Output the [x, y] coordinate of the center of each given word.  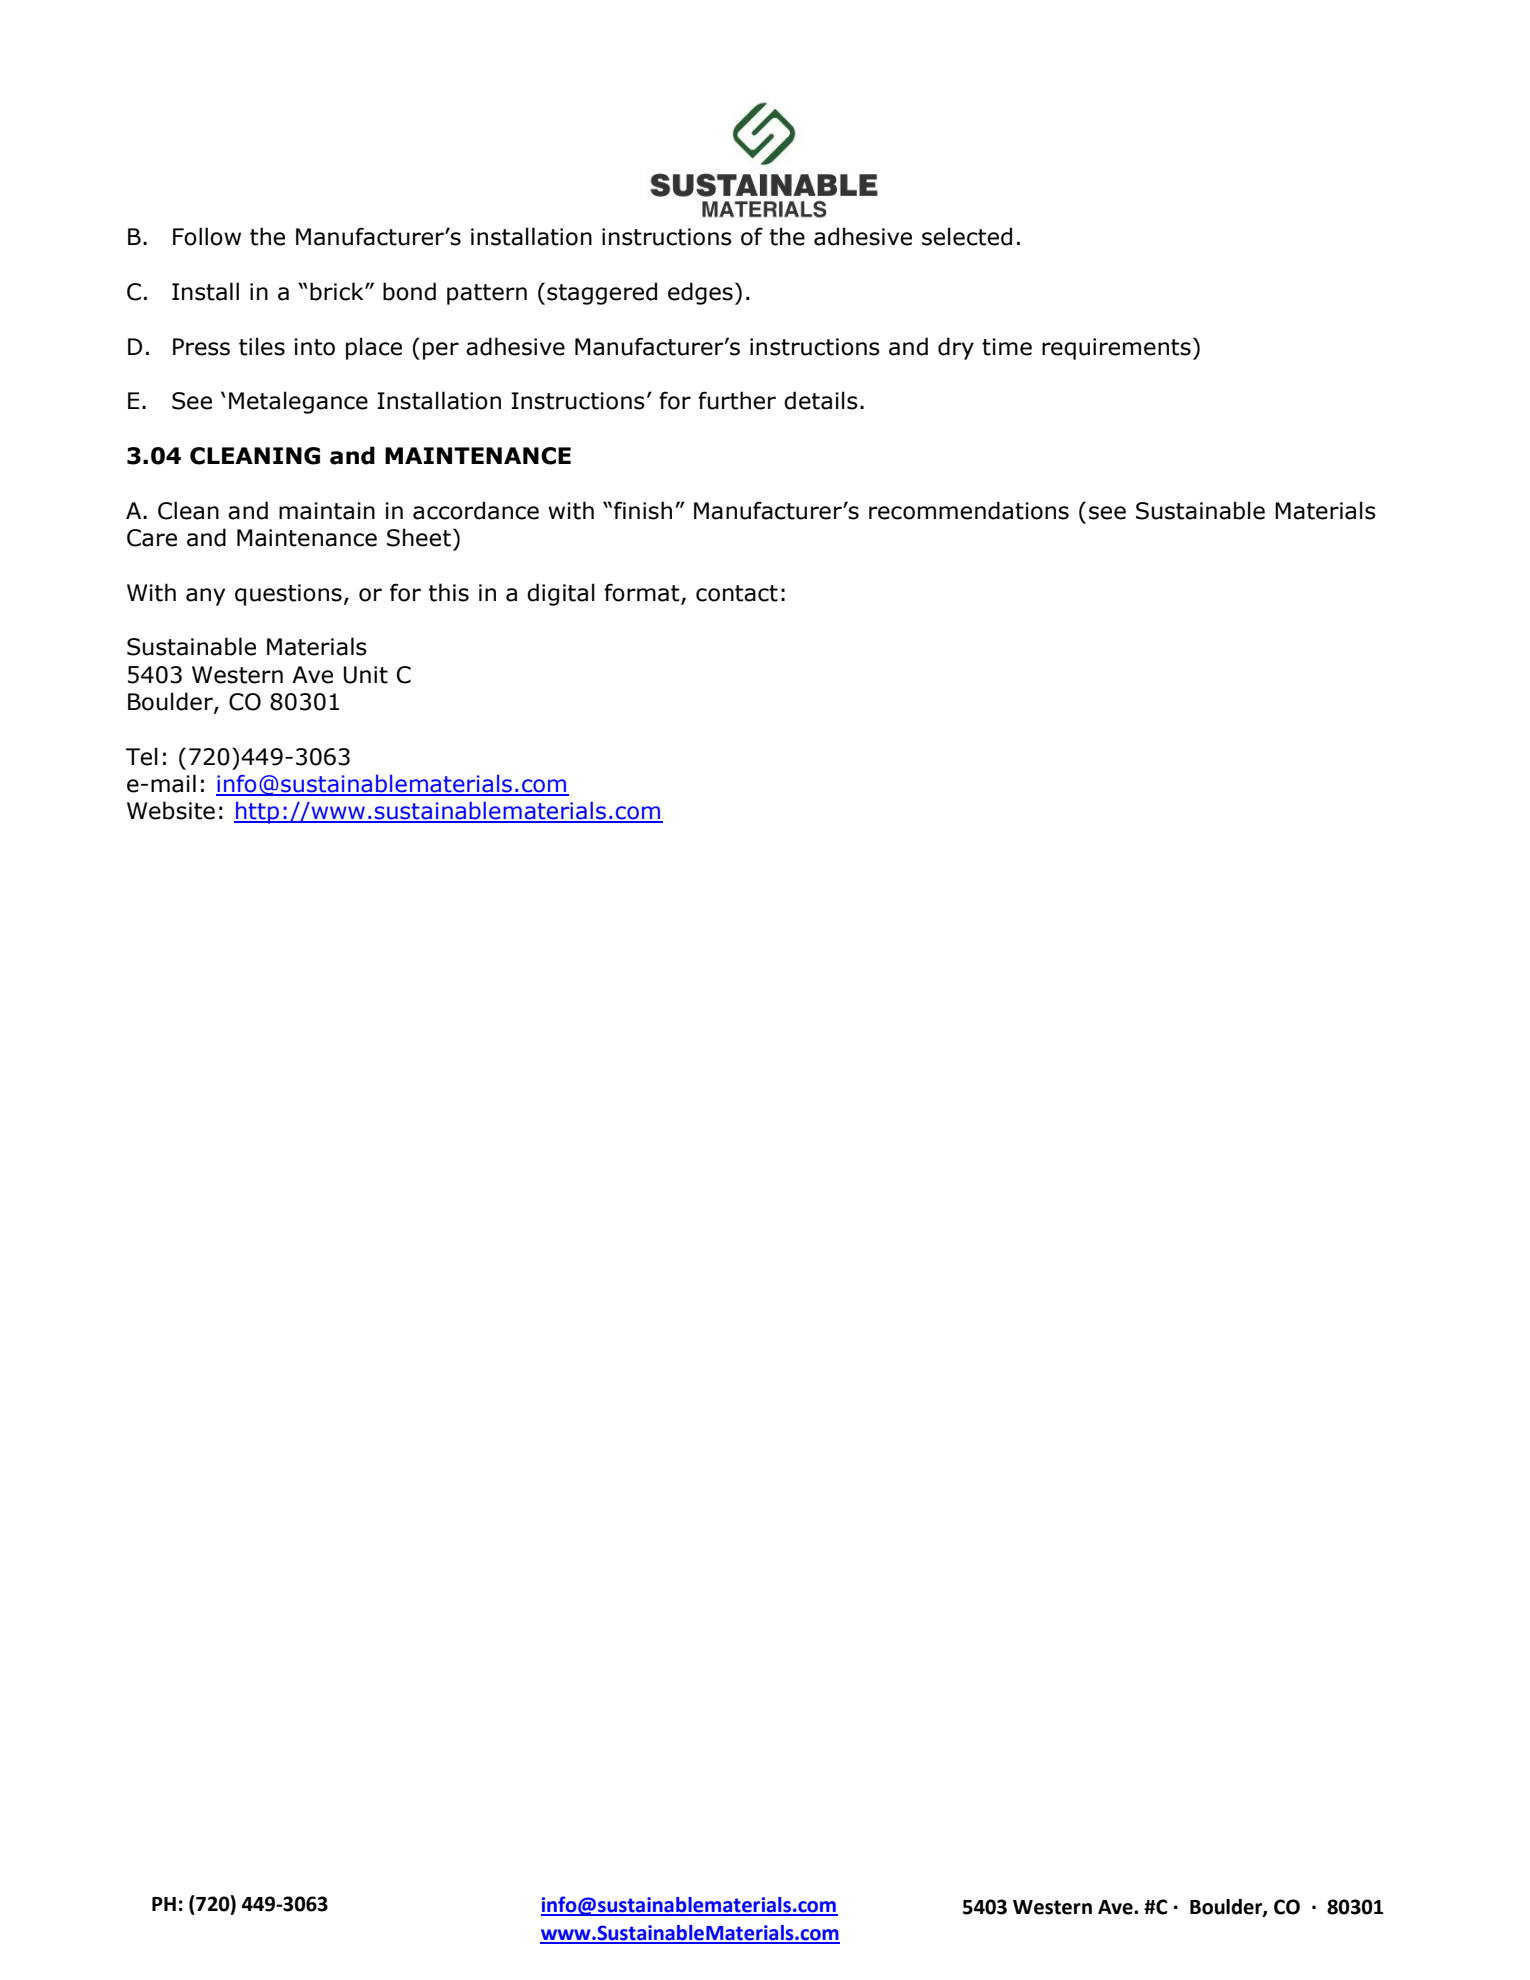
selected [967, 236]
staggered [602, 293]
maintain [327, 511]
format [643, 593]
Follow [207, 236]
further [737, 400]
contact [737, 593]
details [821, 400]
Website [171, 810]
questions [288, 595]
